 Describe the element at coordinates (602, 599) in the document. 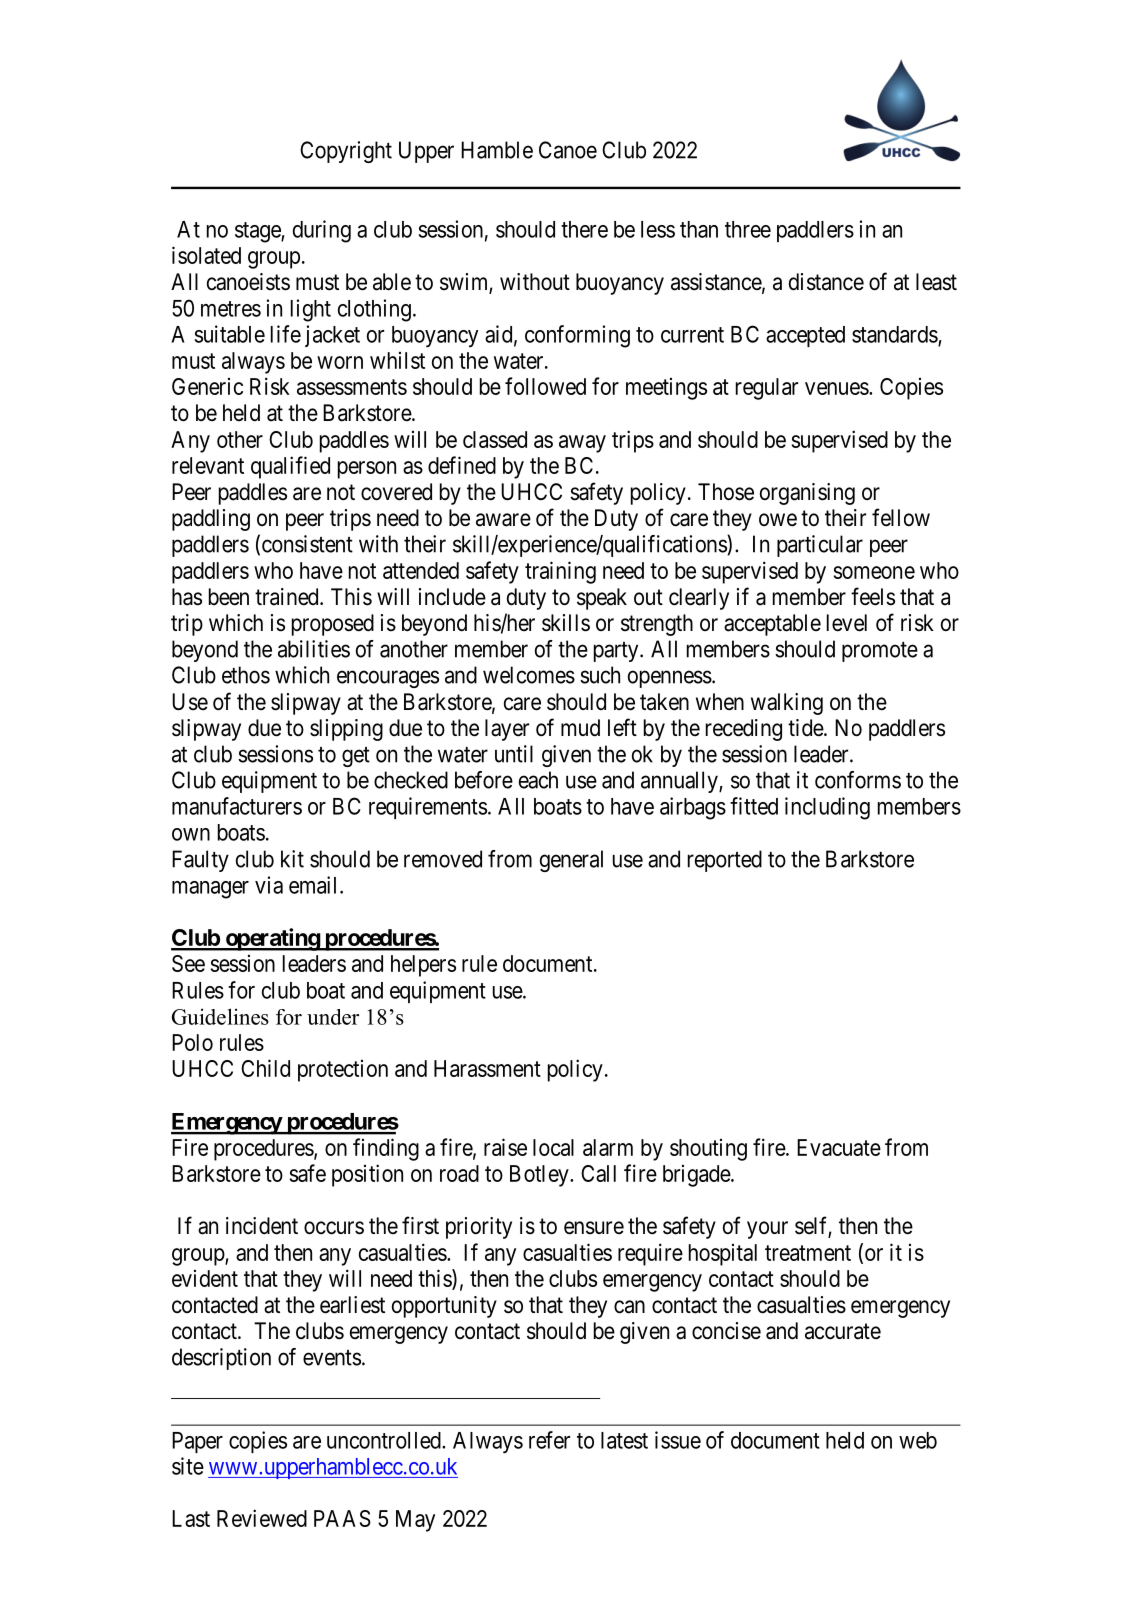

I see `speak` at that location.
